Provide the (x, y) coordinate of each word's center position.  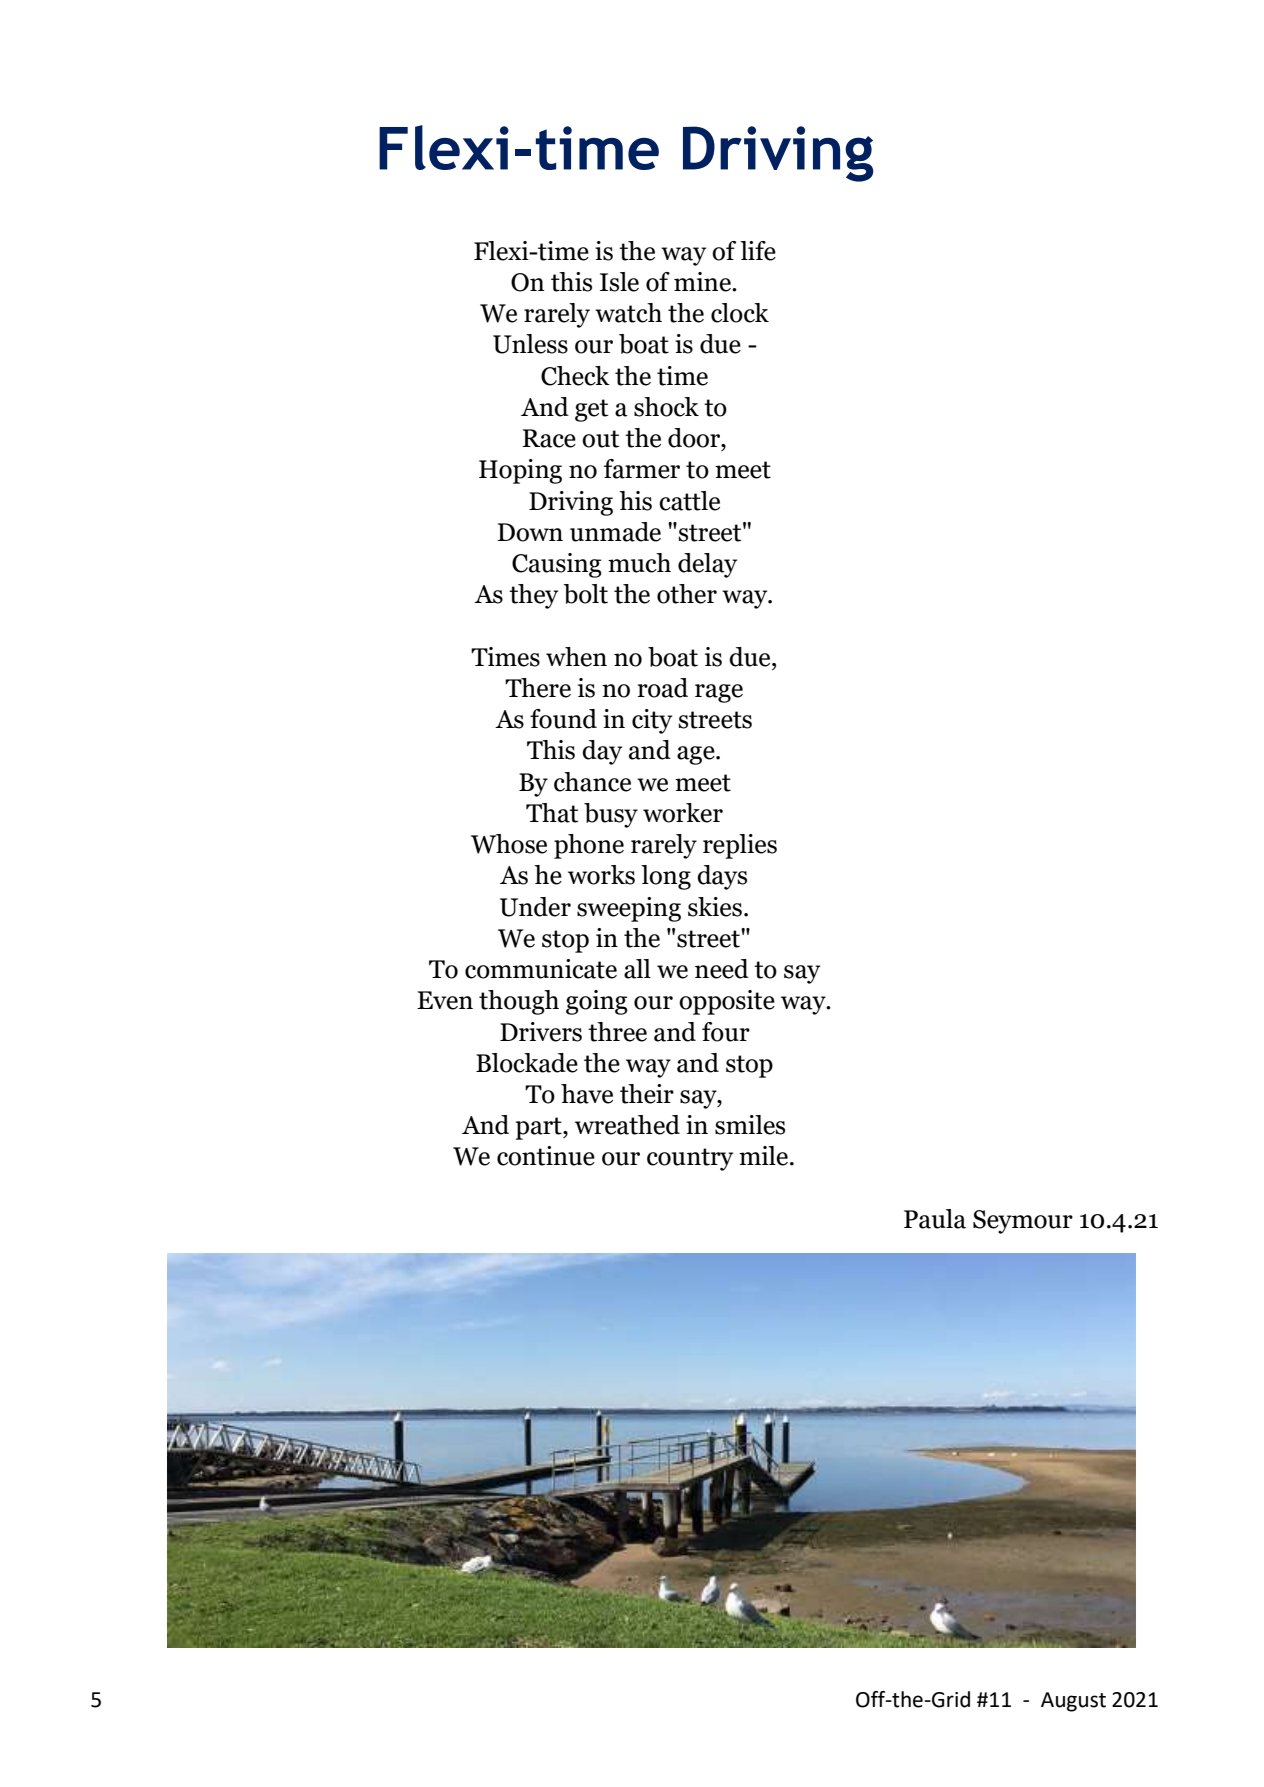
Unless (530, 344)
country (690, 1159)
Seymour (1023, 1222)
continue (546, 1156)
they (533, 596)
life (758, 251)
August (1073, 1702)
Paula (935, 1219)
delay (707, 565)
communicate (541, 969)
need (722, 969)
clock (740, 313)
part (539, 1128)
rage (719, 693)
